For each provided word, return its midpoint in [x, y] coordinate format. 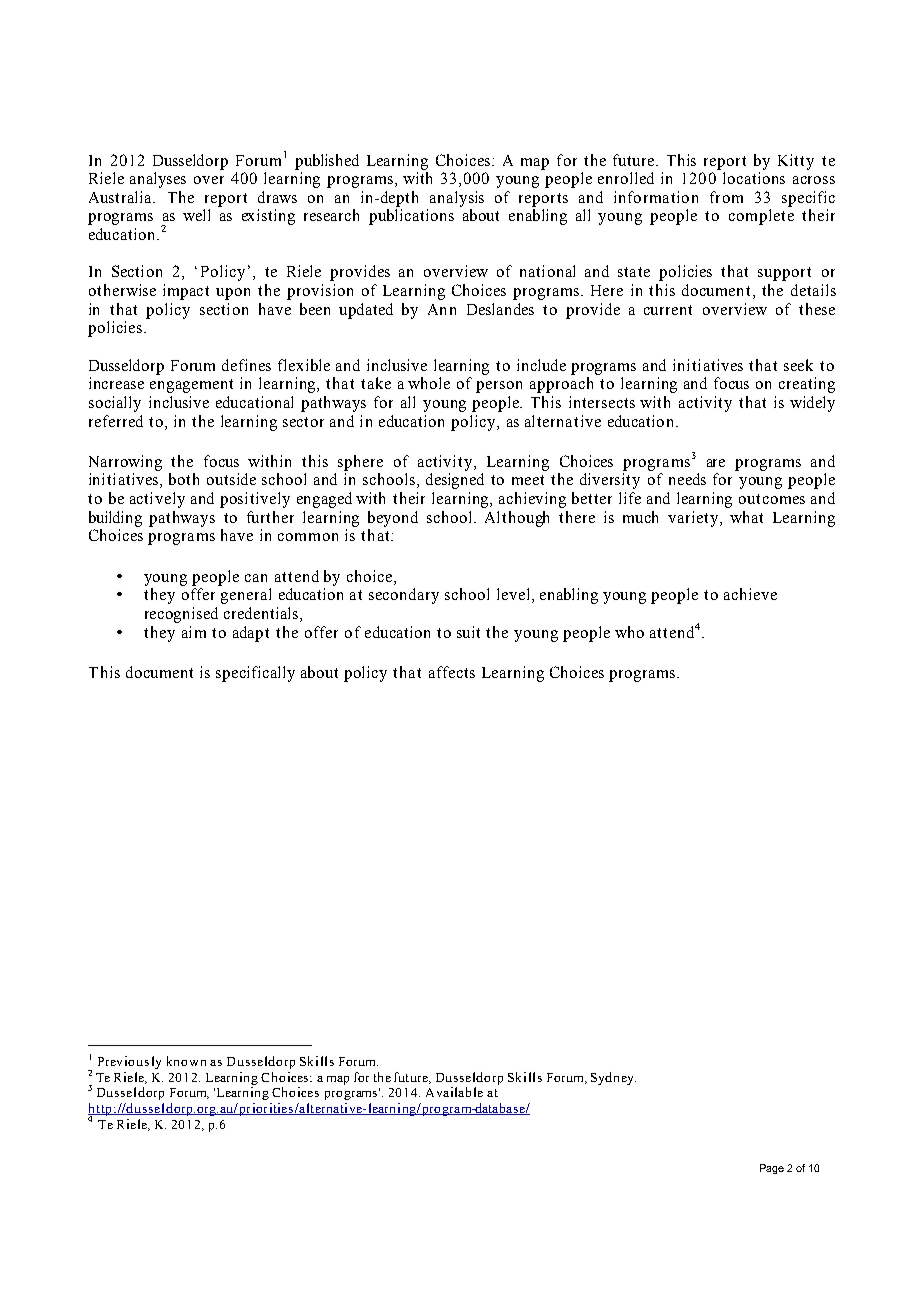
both [184, 479]
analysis [457, 199]
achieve [750, 594]
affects [452, 672]
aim [194, 632]
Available [454, 1092]
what [746, 517]
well [196, 215]
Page [772, 1169]
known [186, 1061]
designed [455, 481]
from [726, 197]
